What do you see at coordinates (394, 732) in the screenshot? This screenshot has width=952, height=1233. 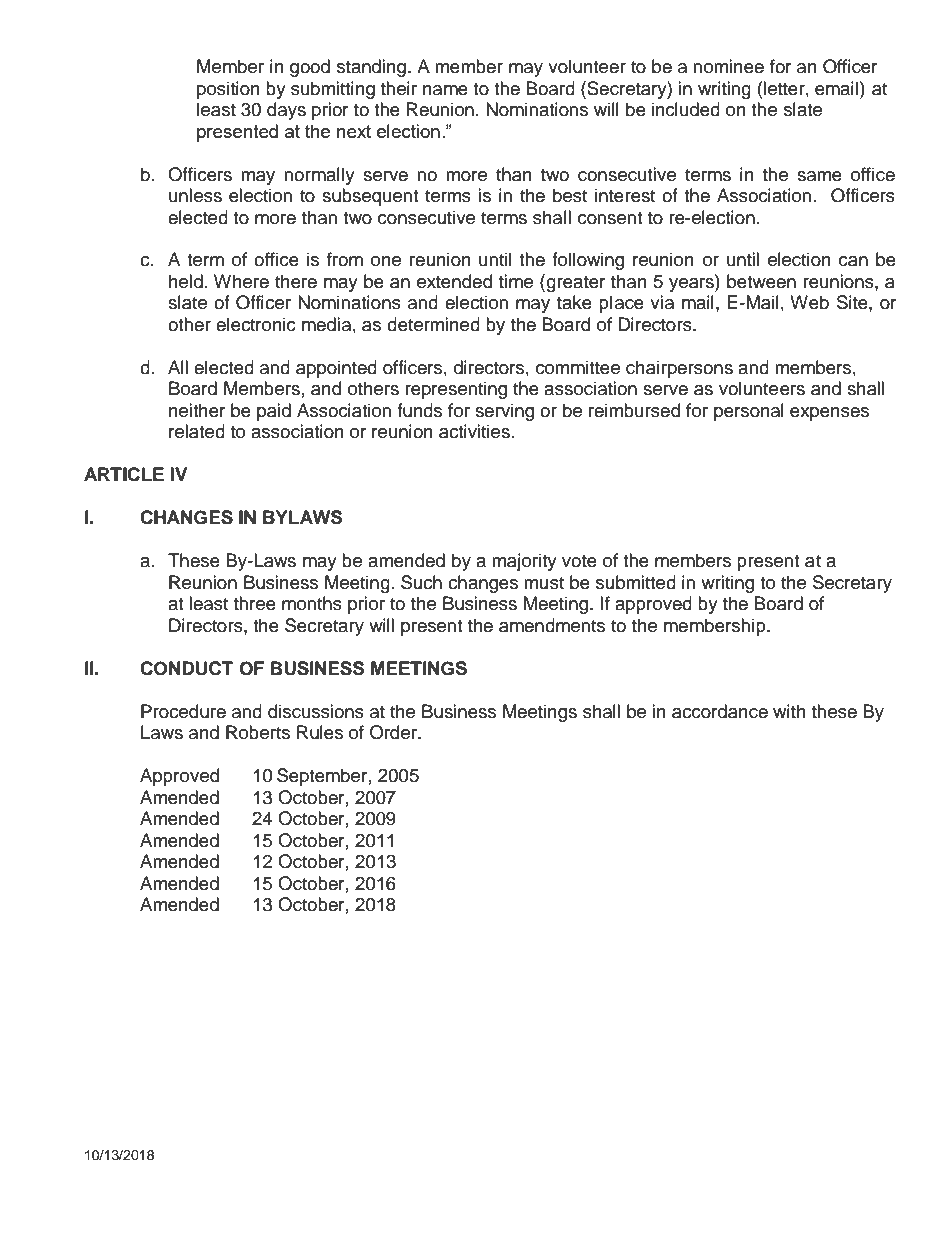 I see `Order` at bounding box center [394, 732].
